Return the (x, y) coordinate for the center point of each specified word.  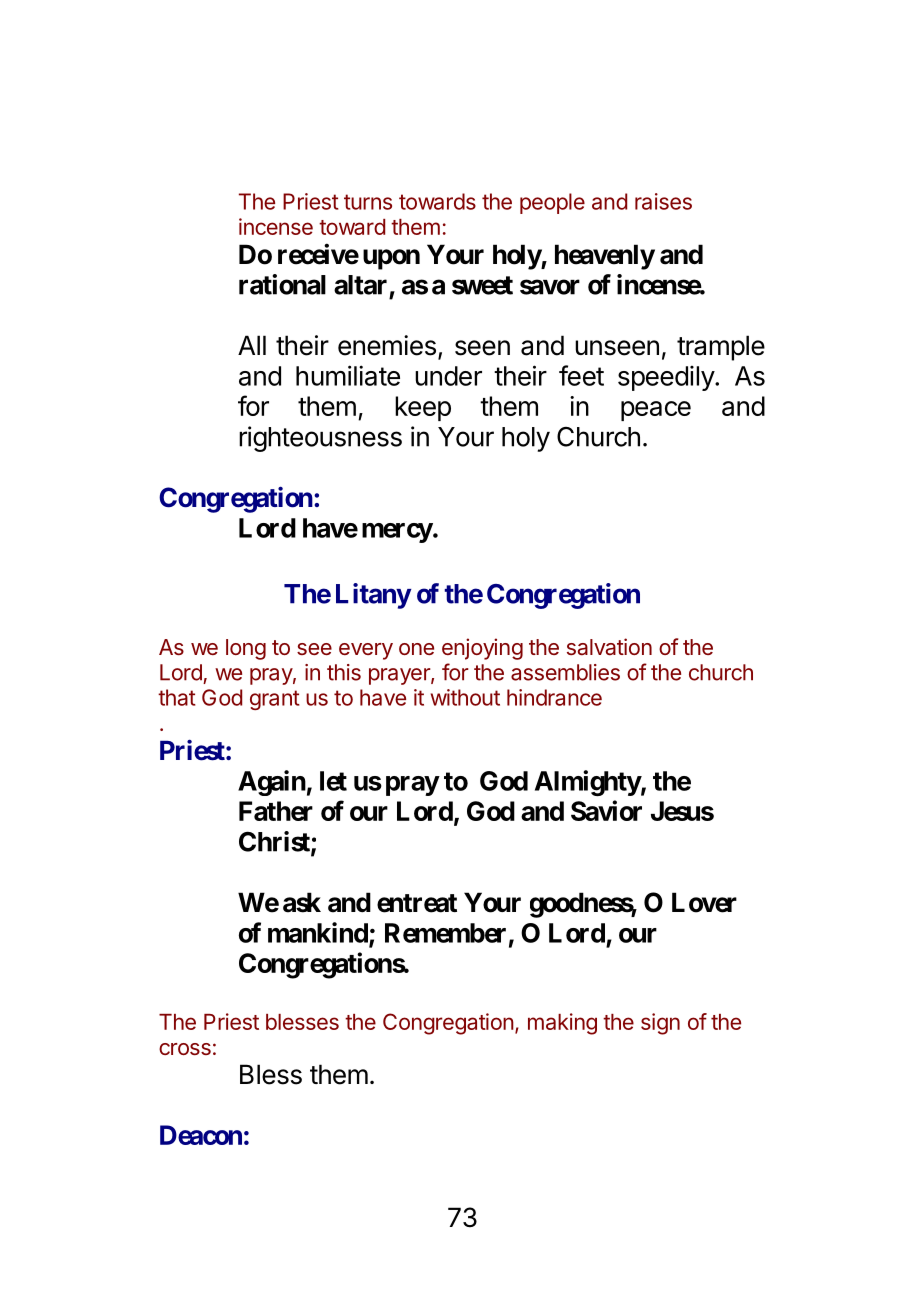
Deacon (201, 1135)
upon (391, 259)
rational (282, 284)
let (333, 781)
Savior (606, 810)
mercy (397, 533)
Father (276, 811)
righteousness (320, 439)
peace (656, 411)
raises (663, 201)
